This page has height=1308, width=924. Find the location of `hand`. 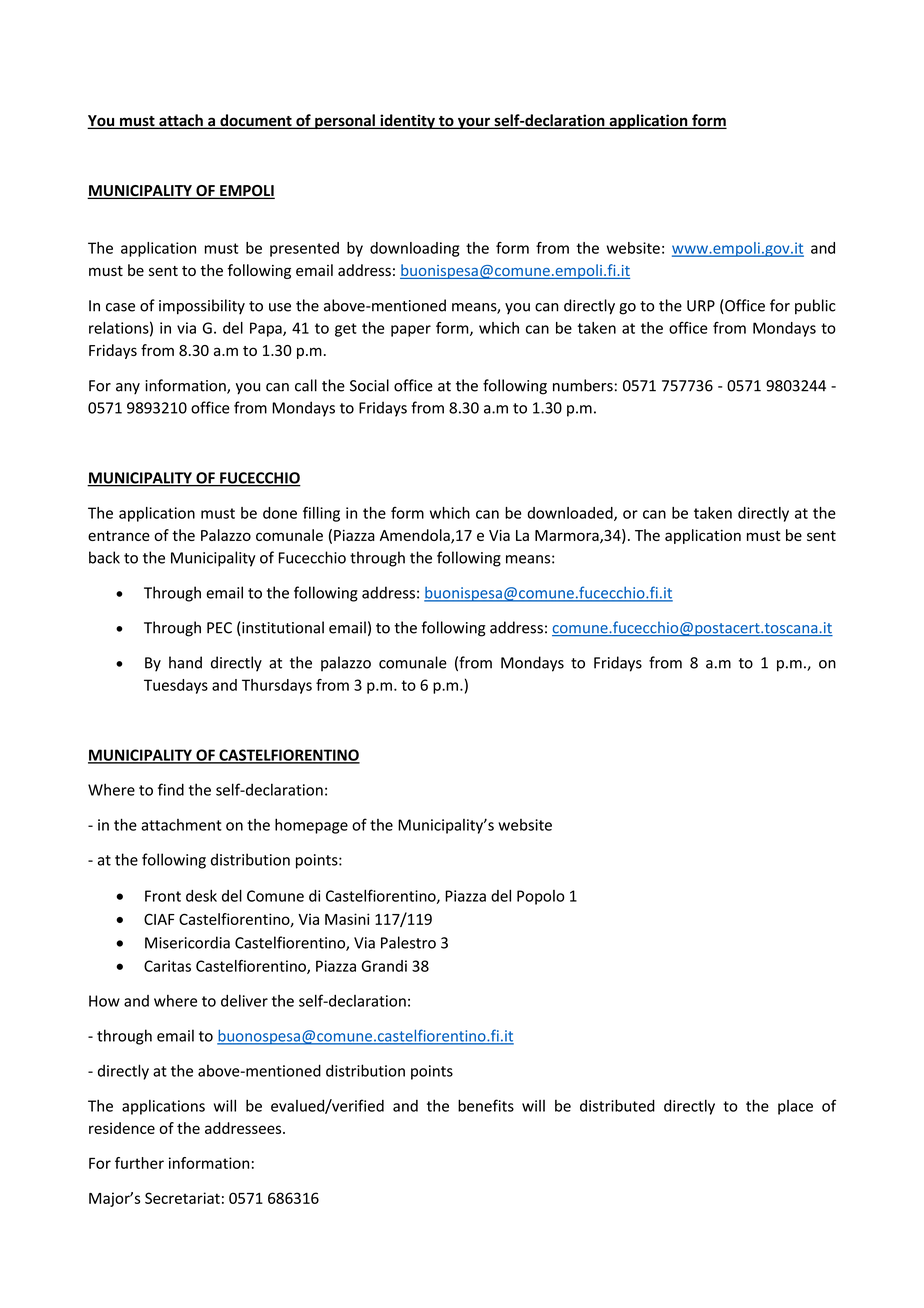

hand is located at coordinates (185, 662).
